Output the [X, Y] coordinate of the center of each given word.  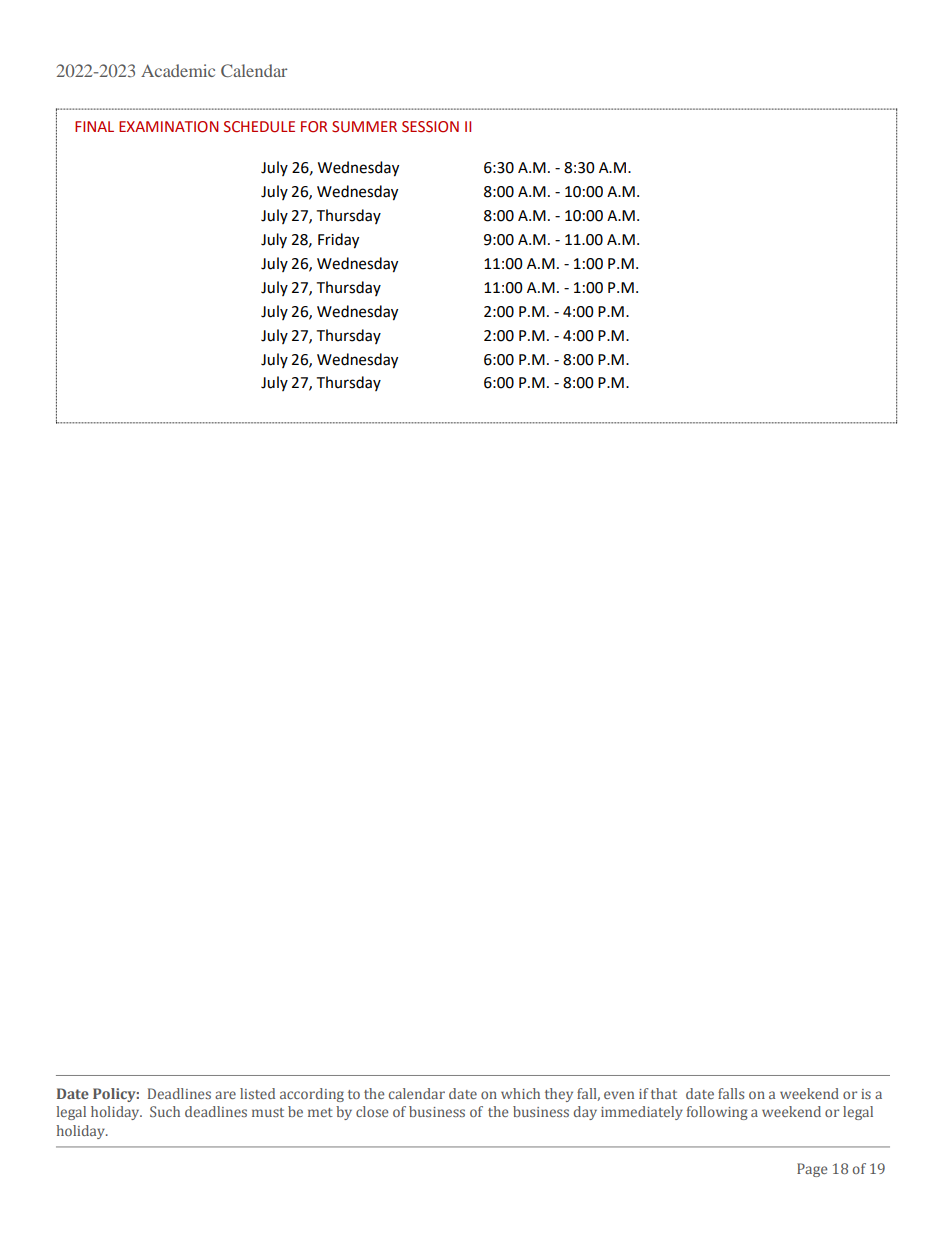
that [664, 1093]
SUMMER [364, 127]
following [717, 1113]
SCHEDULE [259, 127]
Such [165, 1111]
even [619, 1095]
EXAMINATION [168, 127]
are [225, 1095]
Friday [338, 241]
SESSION [430, 127]
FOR [314, 127]
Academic [178, 70]
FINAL [94, 126]
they [559, 1095]
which [520, 1093]
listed [257, 1093]
